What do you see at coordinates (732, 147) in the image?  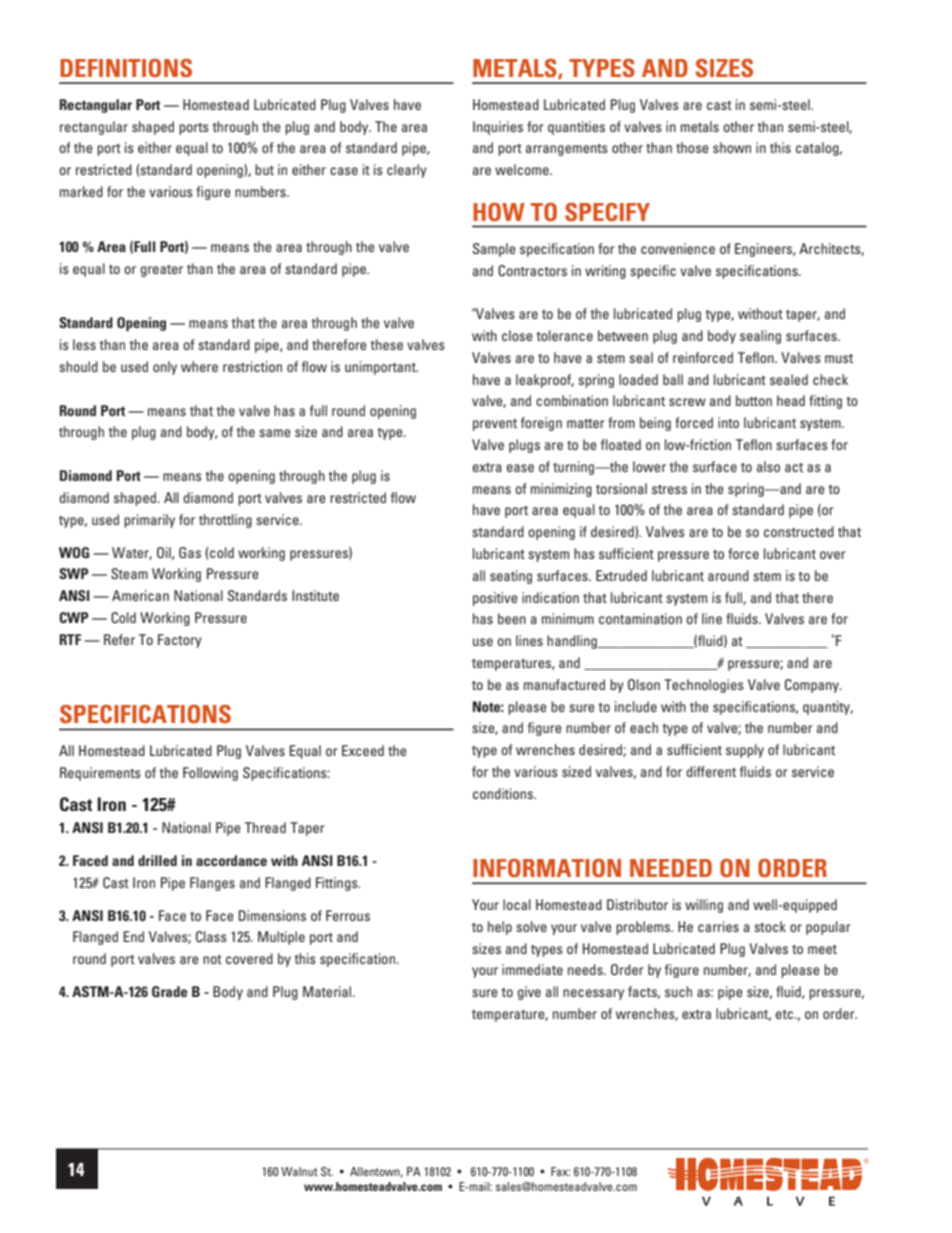 I see `shown` at bounding box center [732, 147].
